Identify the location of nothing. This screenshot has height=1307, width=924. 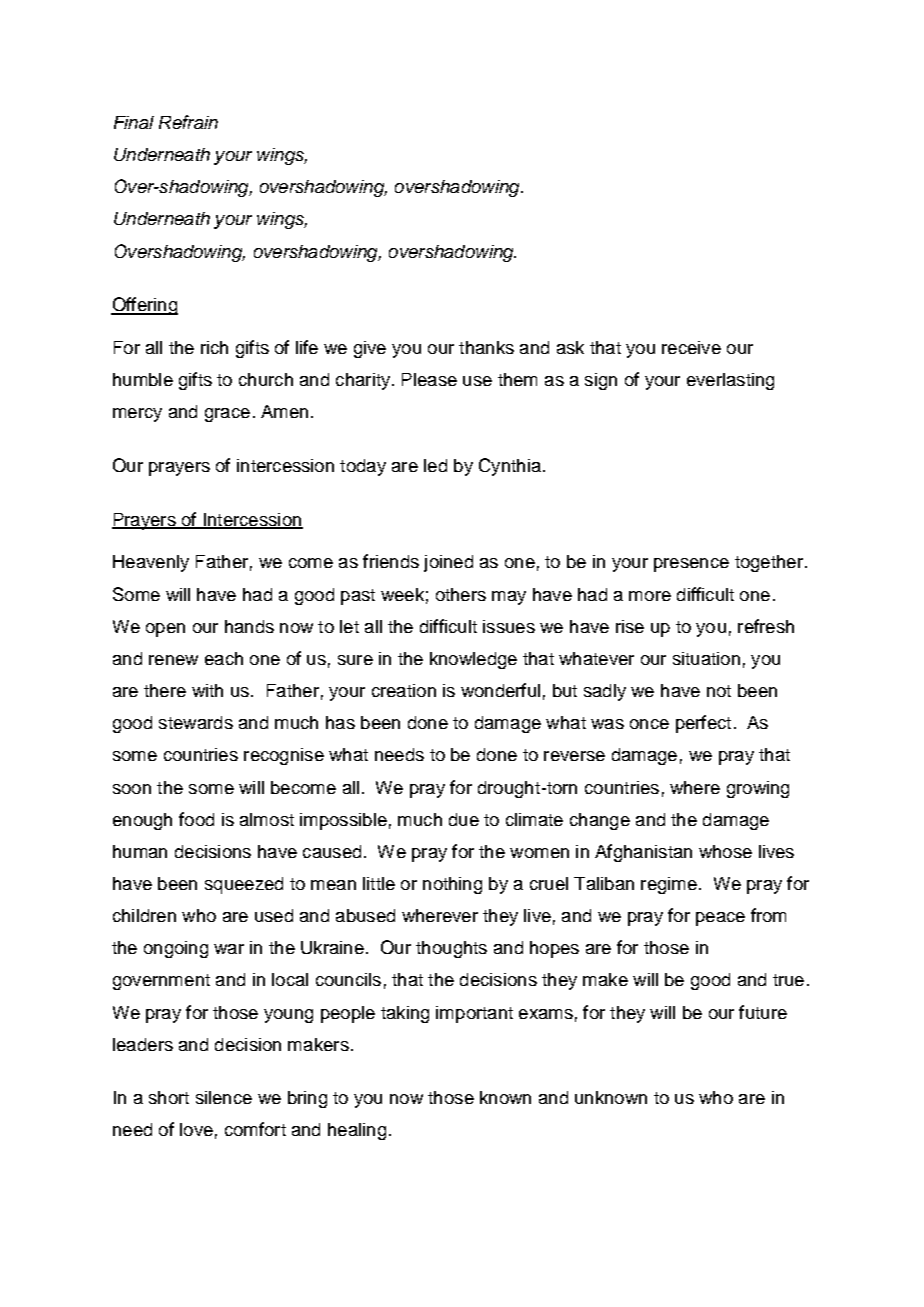
(452, 885).
